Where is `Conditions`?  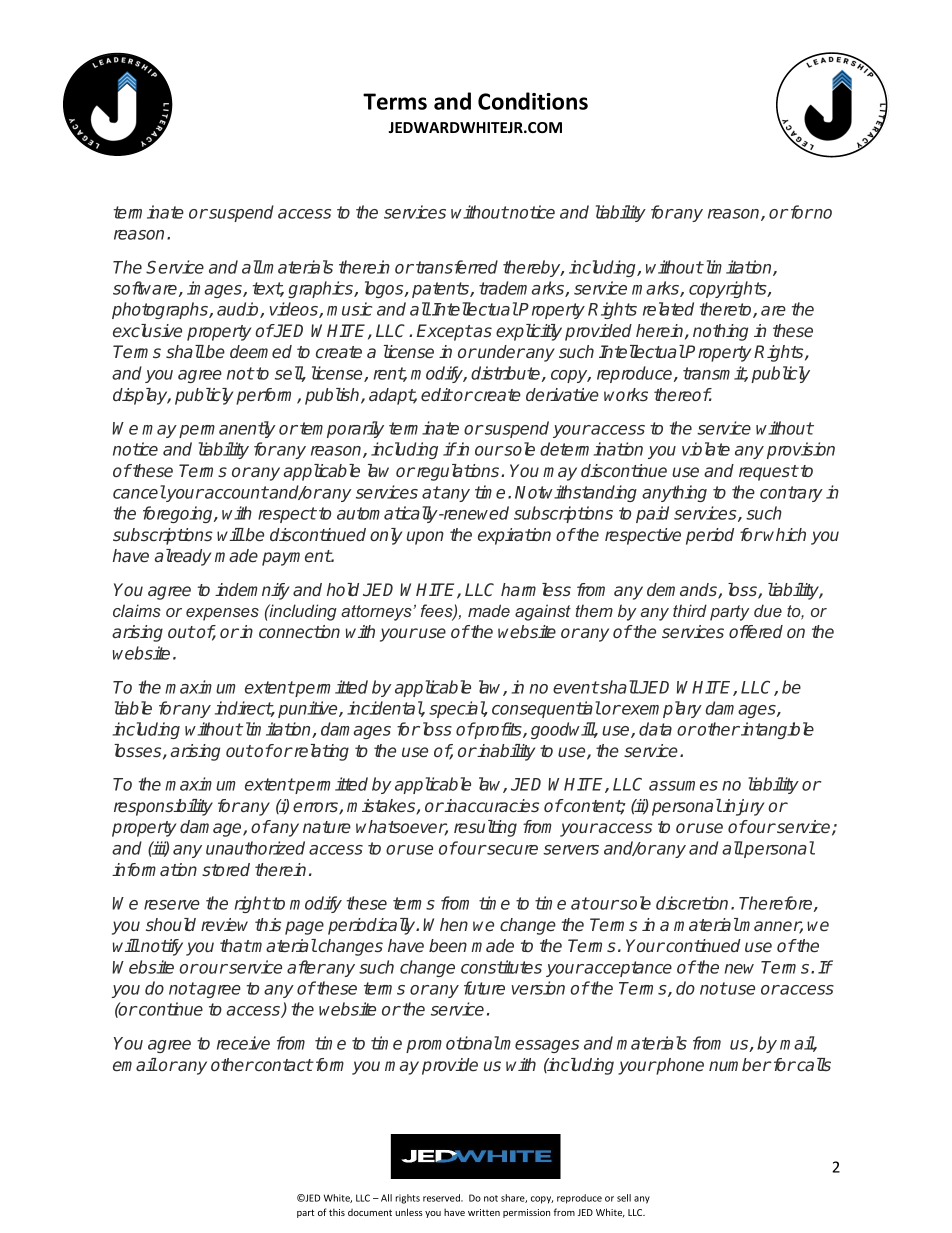 Conditions is located at coordinates (533, 101).
